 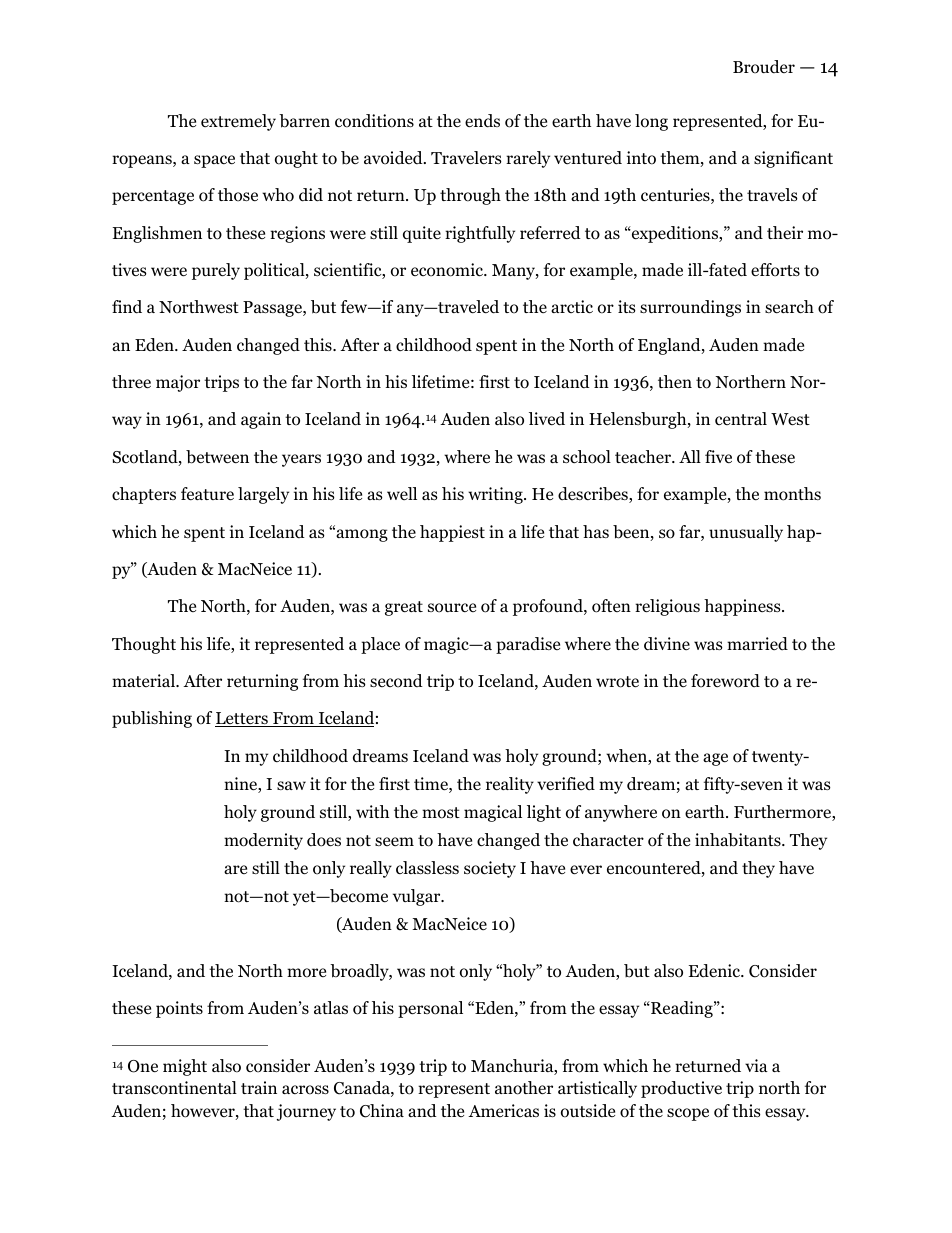 What do you see at coordinates (641, 158) in the screenshot?
I see `into` at bounding box center [641, 158].
